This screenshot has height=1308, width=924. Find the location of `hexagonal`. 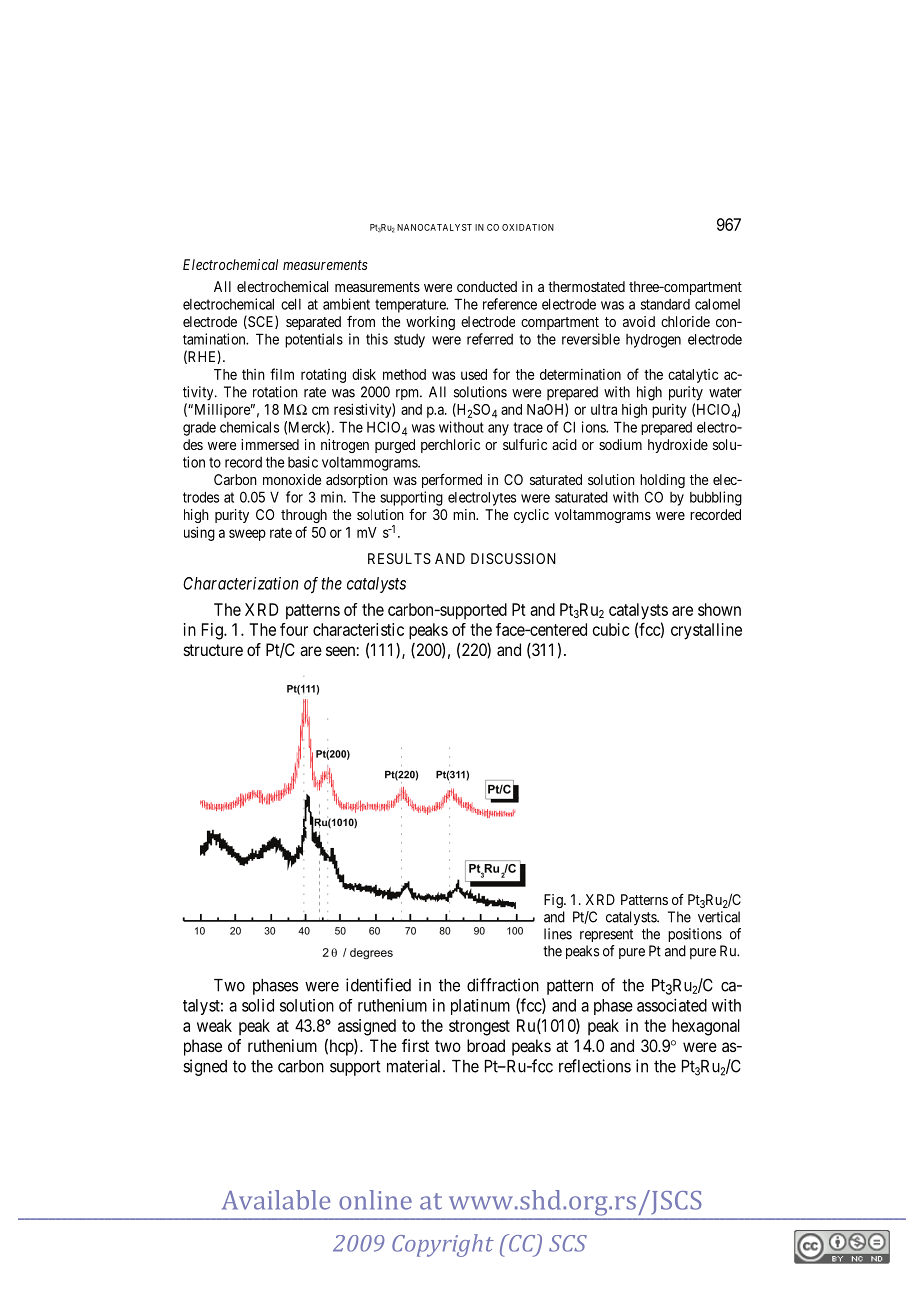

hexagonal is located at coordinates (706, 1027).
